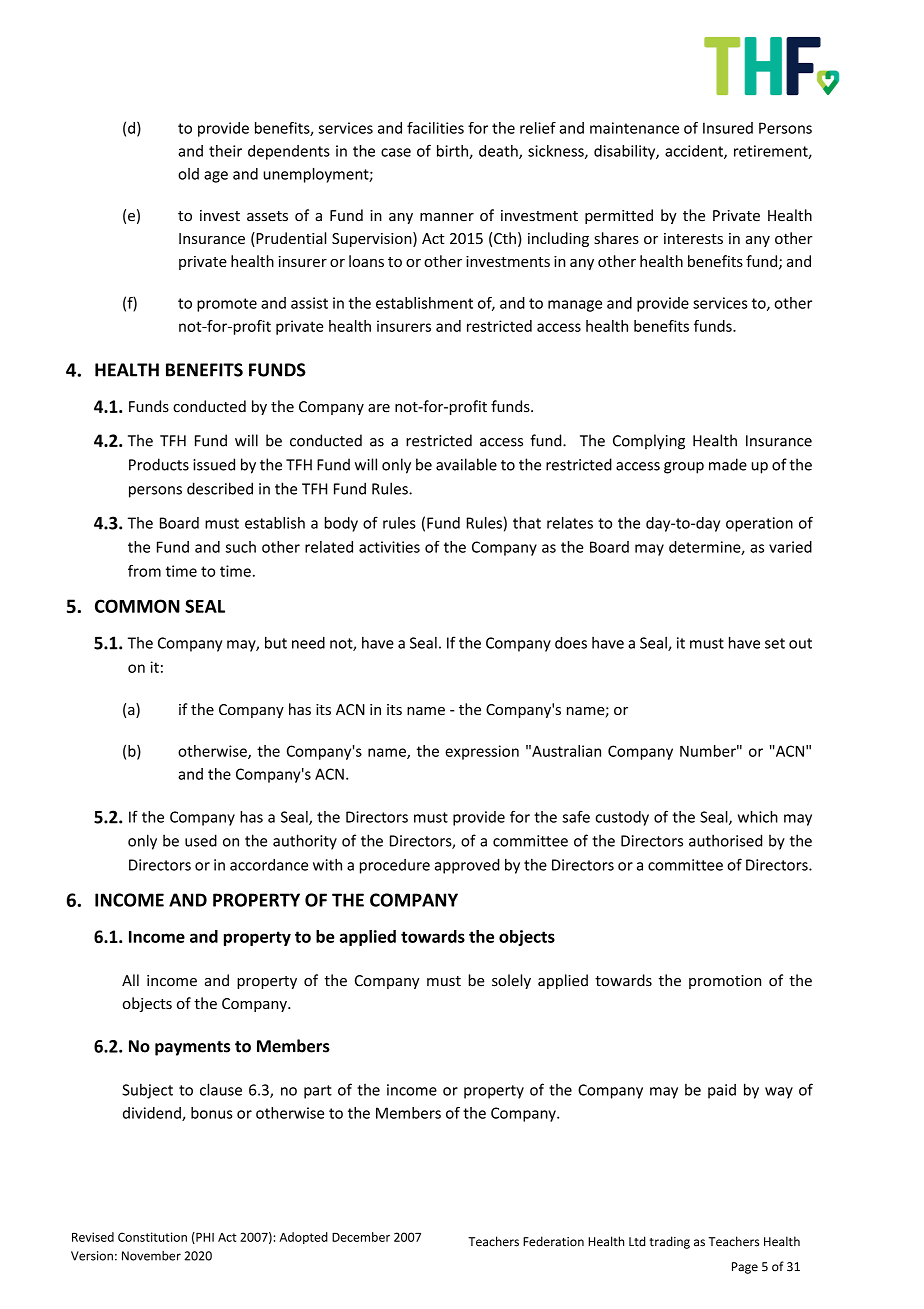 This screenshot has width=924, height=1309. I want to click on Constitution, so click(152, 1237).
